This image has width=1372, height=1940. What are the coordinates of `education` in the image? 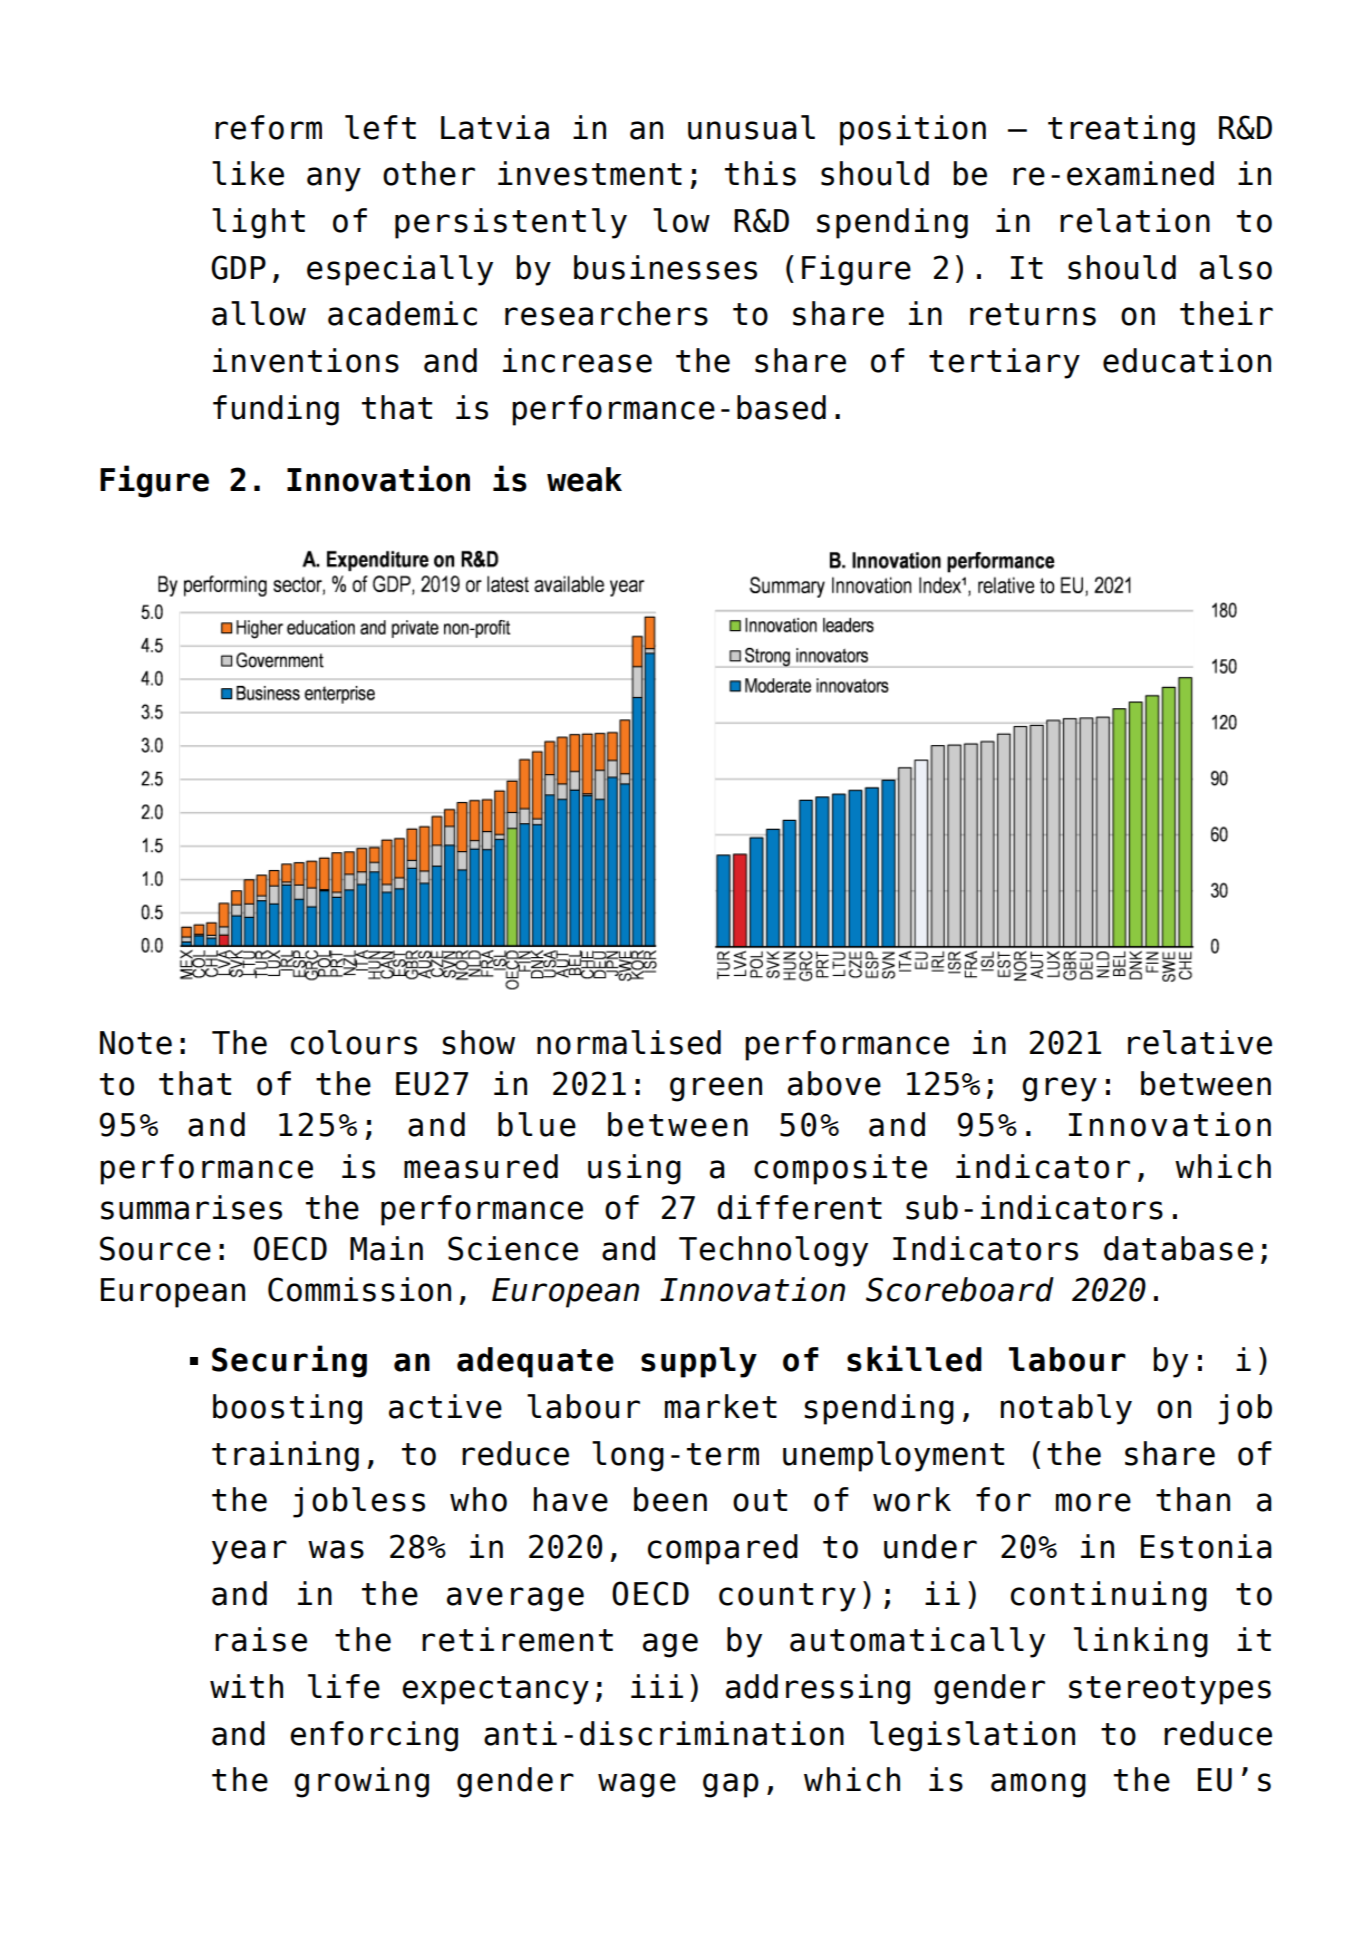 It's located at (1187, 360).
